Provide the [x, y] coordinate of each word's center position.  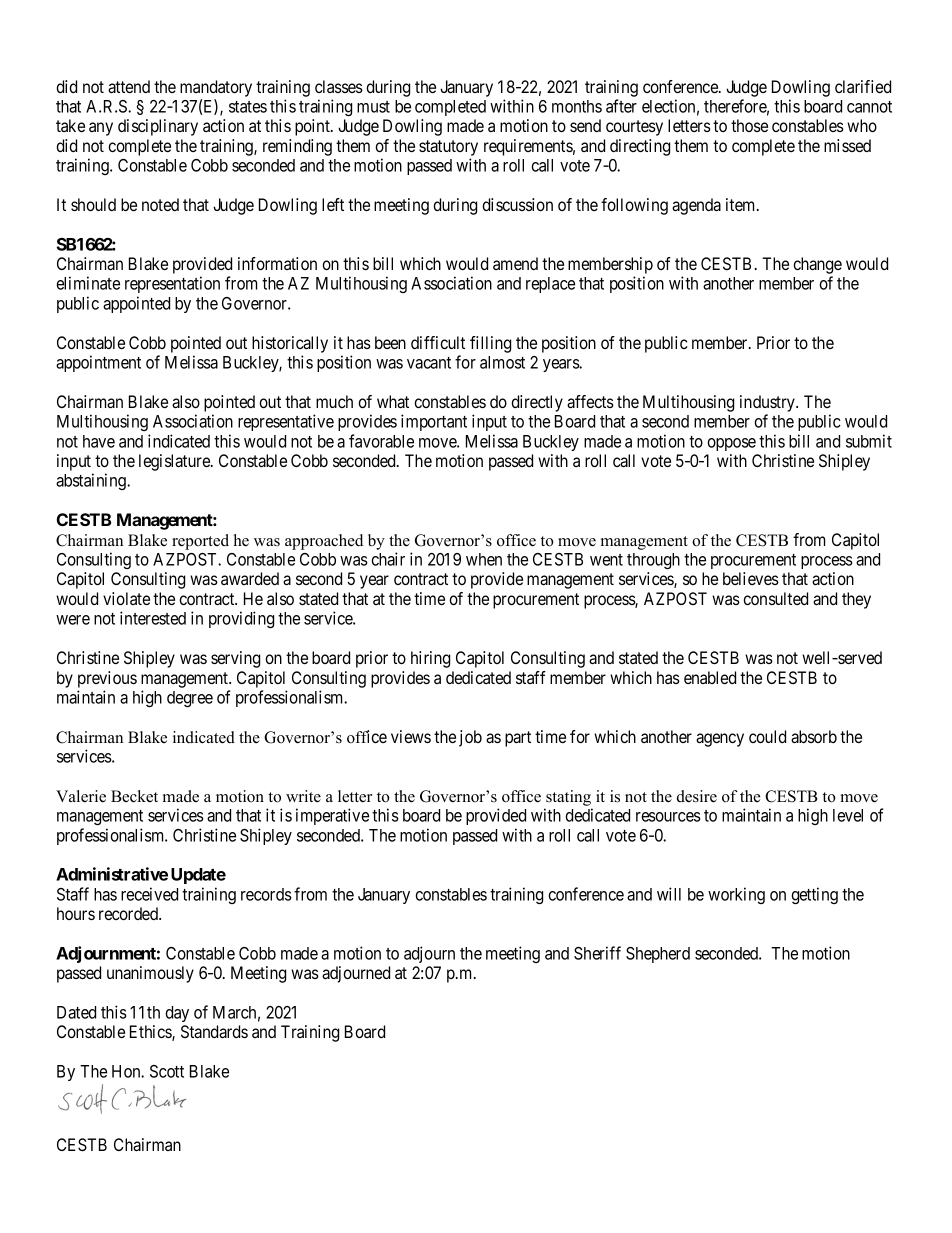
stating [568, 798]
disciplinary [158, 127]
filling [490, 344]
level [848, 815]
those [749, 125]
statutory [448, 148]
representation [172, 284]
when [484, 559]
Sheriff [597, 953]
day [177, 1014]
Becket [134, 796]
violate [126, 598]
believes [751, 578]
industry [768, 403]
